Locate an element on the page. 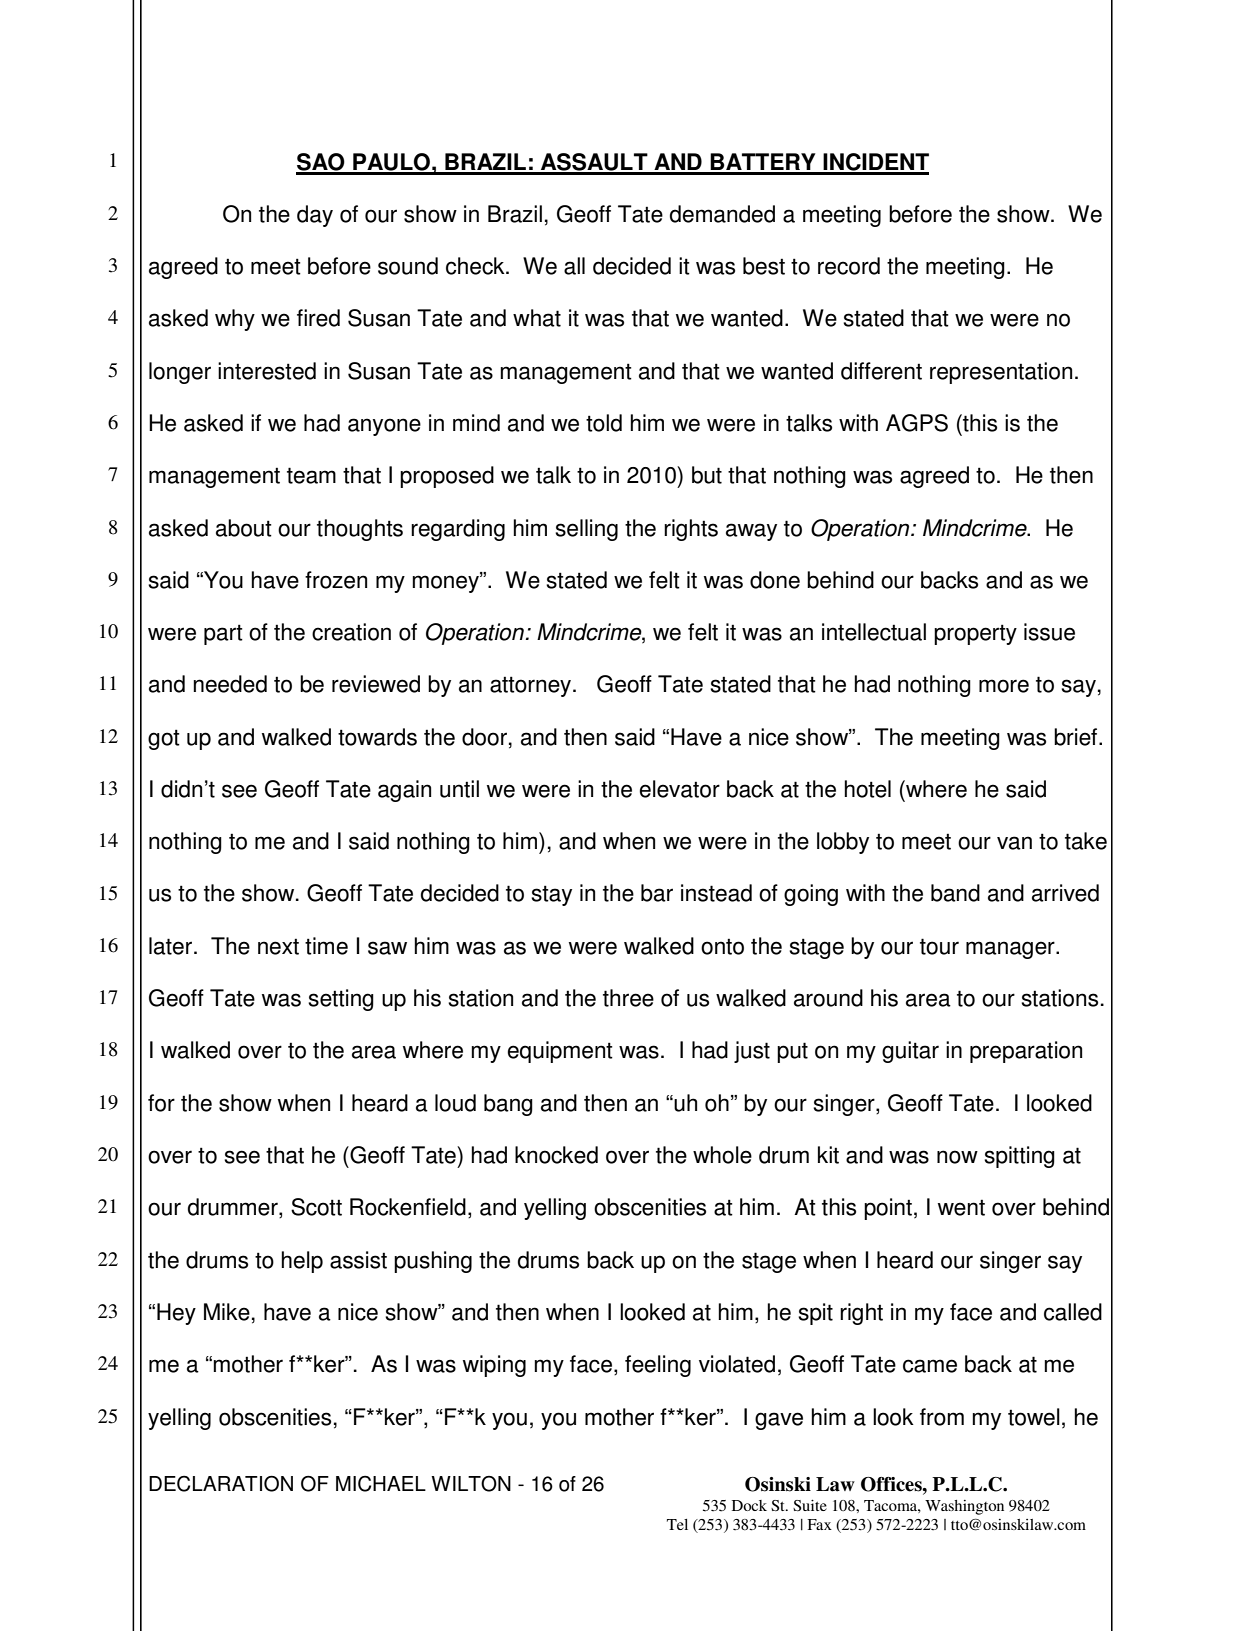 Image resolution: width=1260 pixels, height=1631 pixels. setting is located at coordinates (341, 1000).
